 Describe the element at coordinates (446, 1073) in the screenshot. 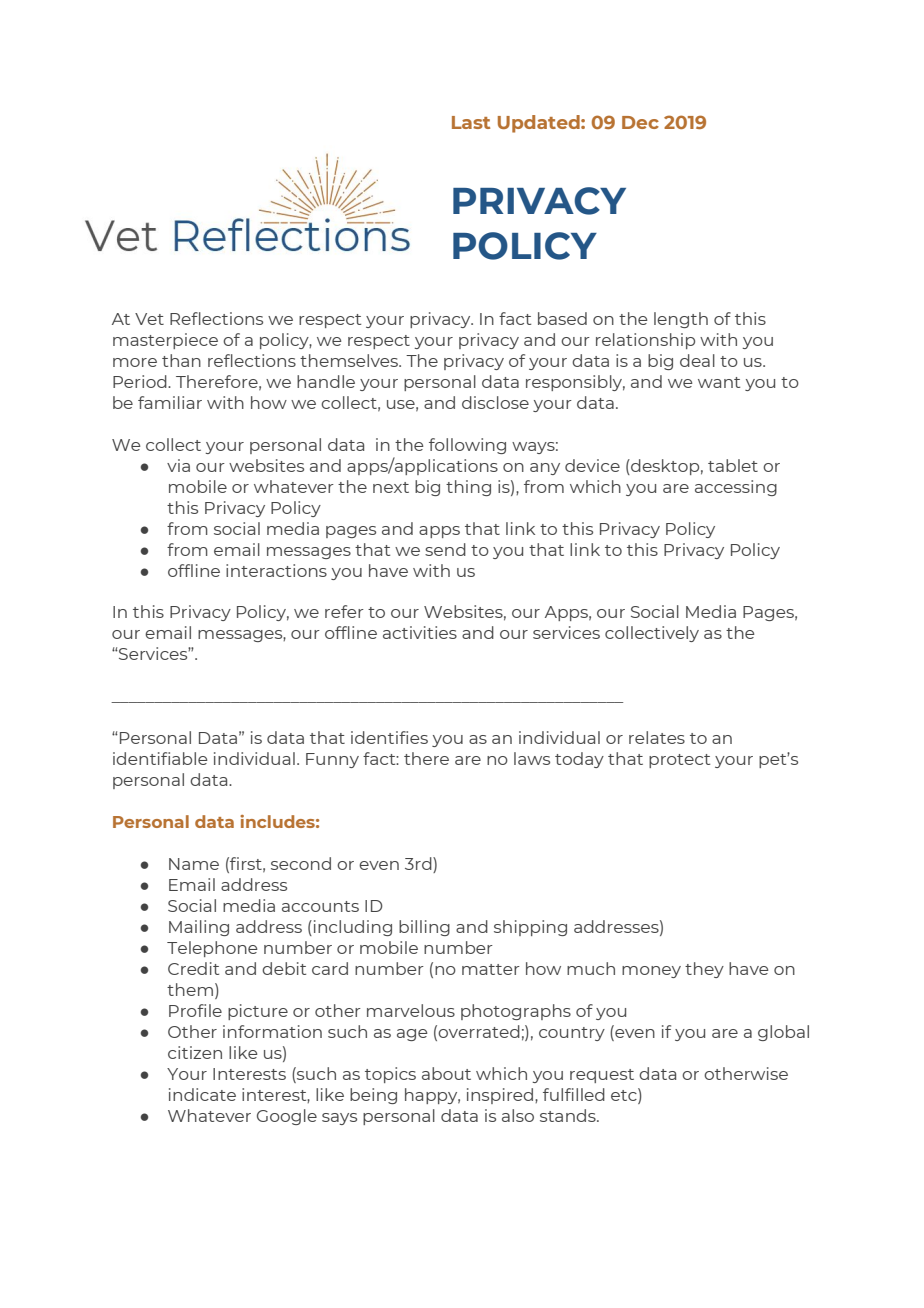

I see `about` at that location.
